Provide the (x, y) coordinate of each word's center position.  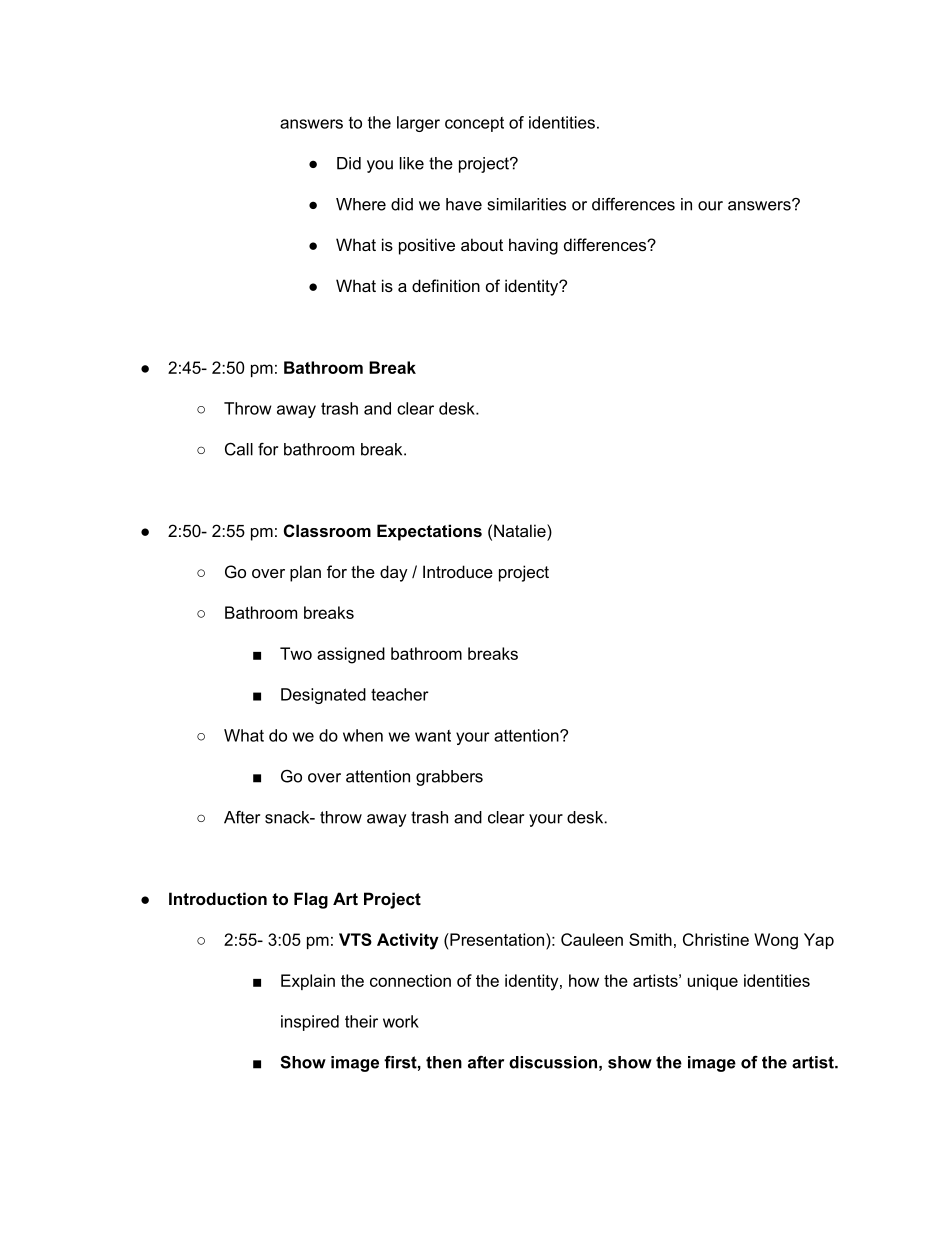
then (444, 1062)
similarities (527, 204)
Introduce (458, 571)
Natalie (521, 530)
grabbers (449, 778)
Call (239, 449)
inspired (310, 1023)
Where (361, 204)
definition (446, 285)
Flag (311, 900)
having (533, 246)
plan (305, 573)
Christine (716, 939)
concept (474, 124)
